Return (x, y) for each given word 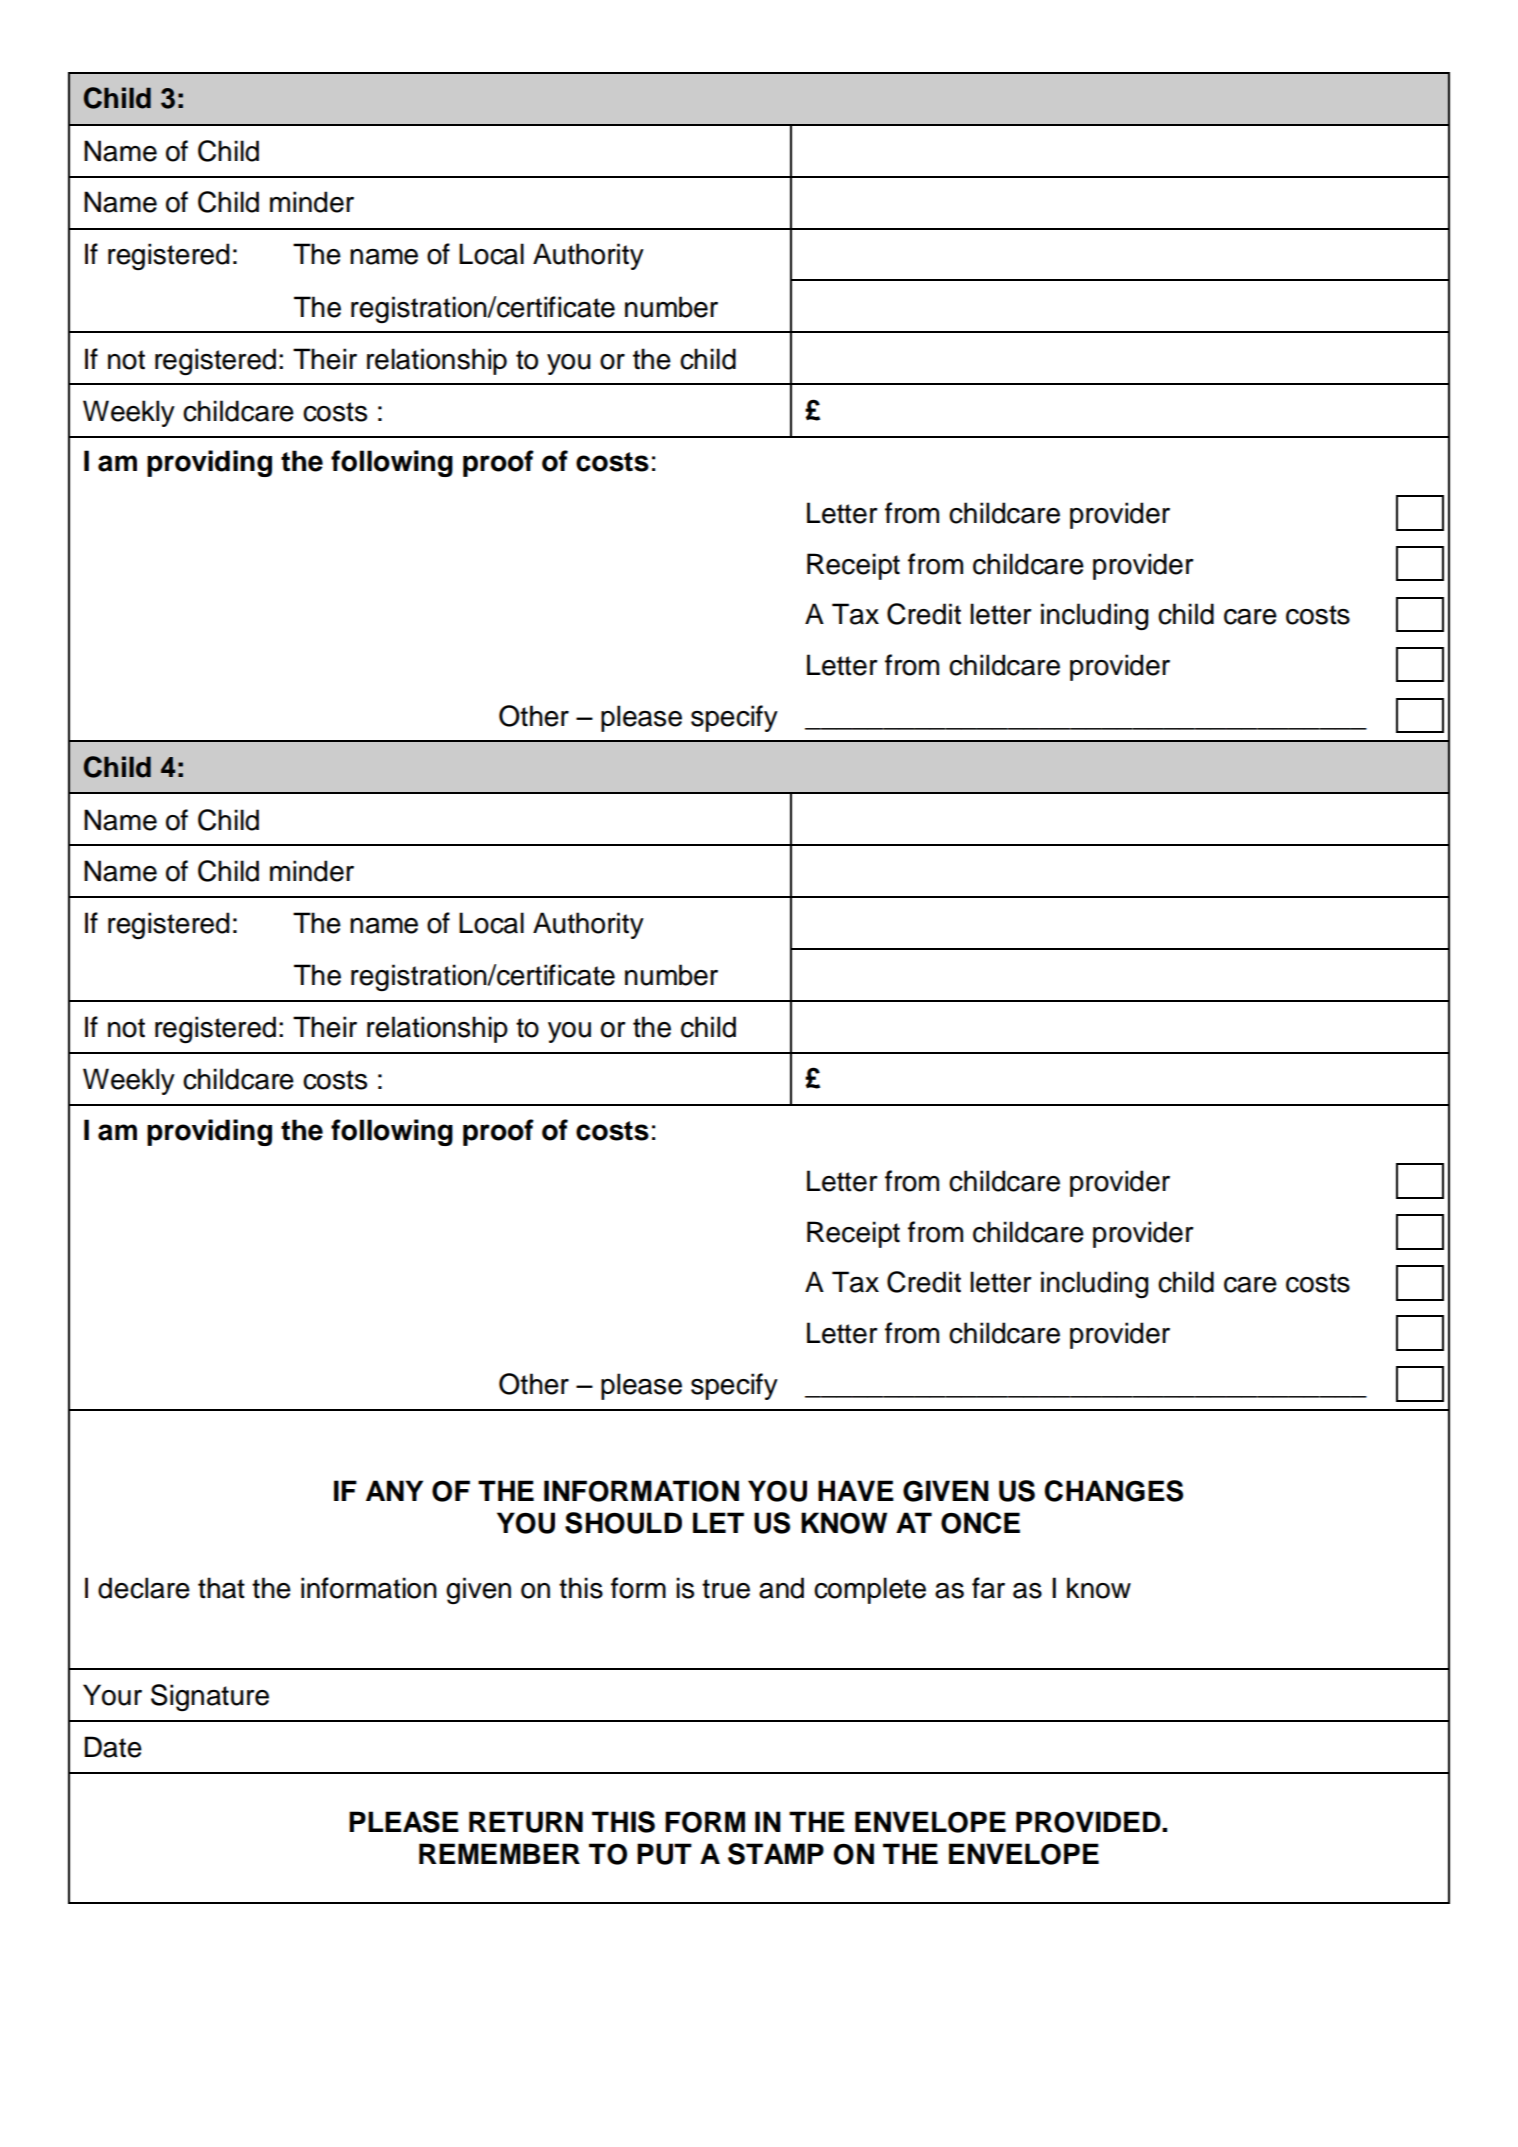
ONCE (980, 1523)
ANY (394, 1490)
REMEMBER (499, 1853)
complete (870, 1590)
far (988, 1588)
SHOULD (623, 1523)
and (781, 1588)
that (221, 1588)
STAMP (776, 1854)
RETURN (526, 1822)
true (726, 1589)
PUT (664, 1854)
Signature (210, 1697)
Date (113, 1747)
